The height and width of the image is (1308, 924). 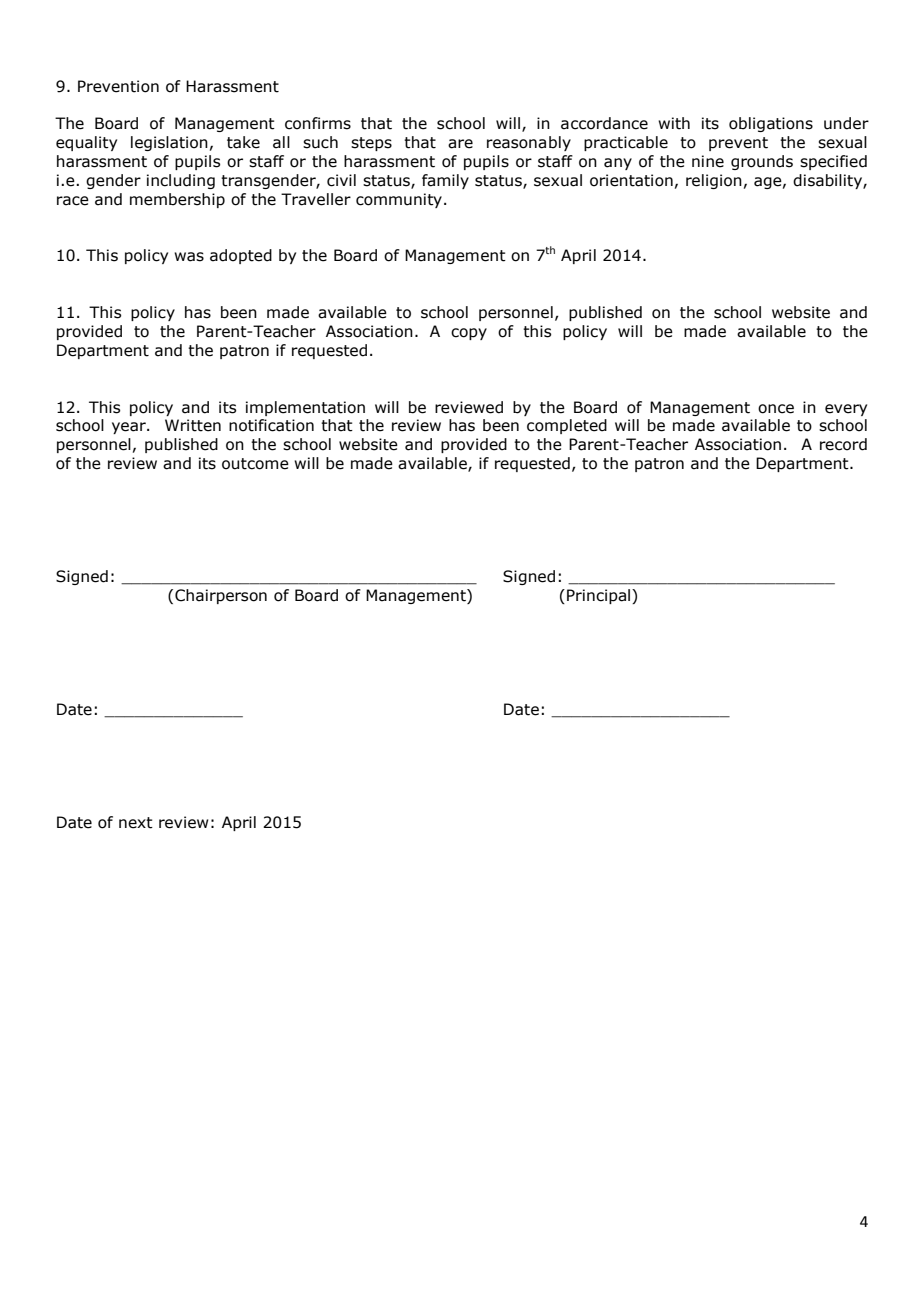 What do you see at coordinates (193, 425) in the image?
I see `Written` at bounding box center [193, 425].
